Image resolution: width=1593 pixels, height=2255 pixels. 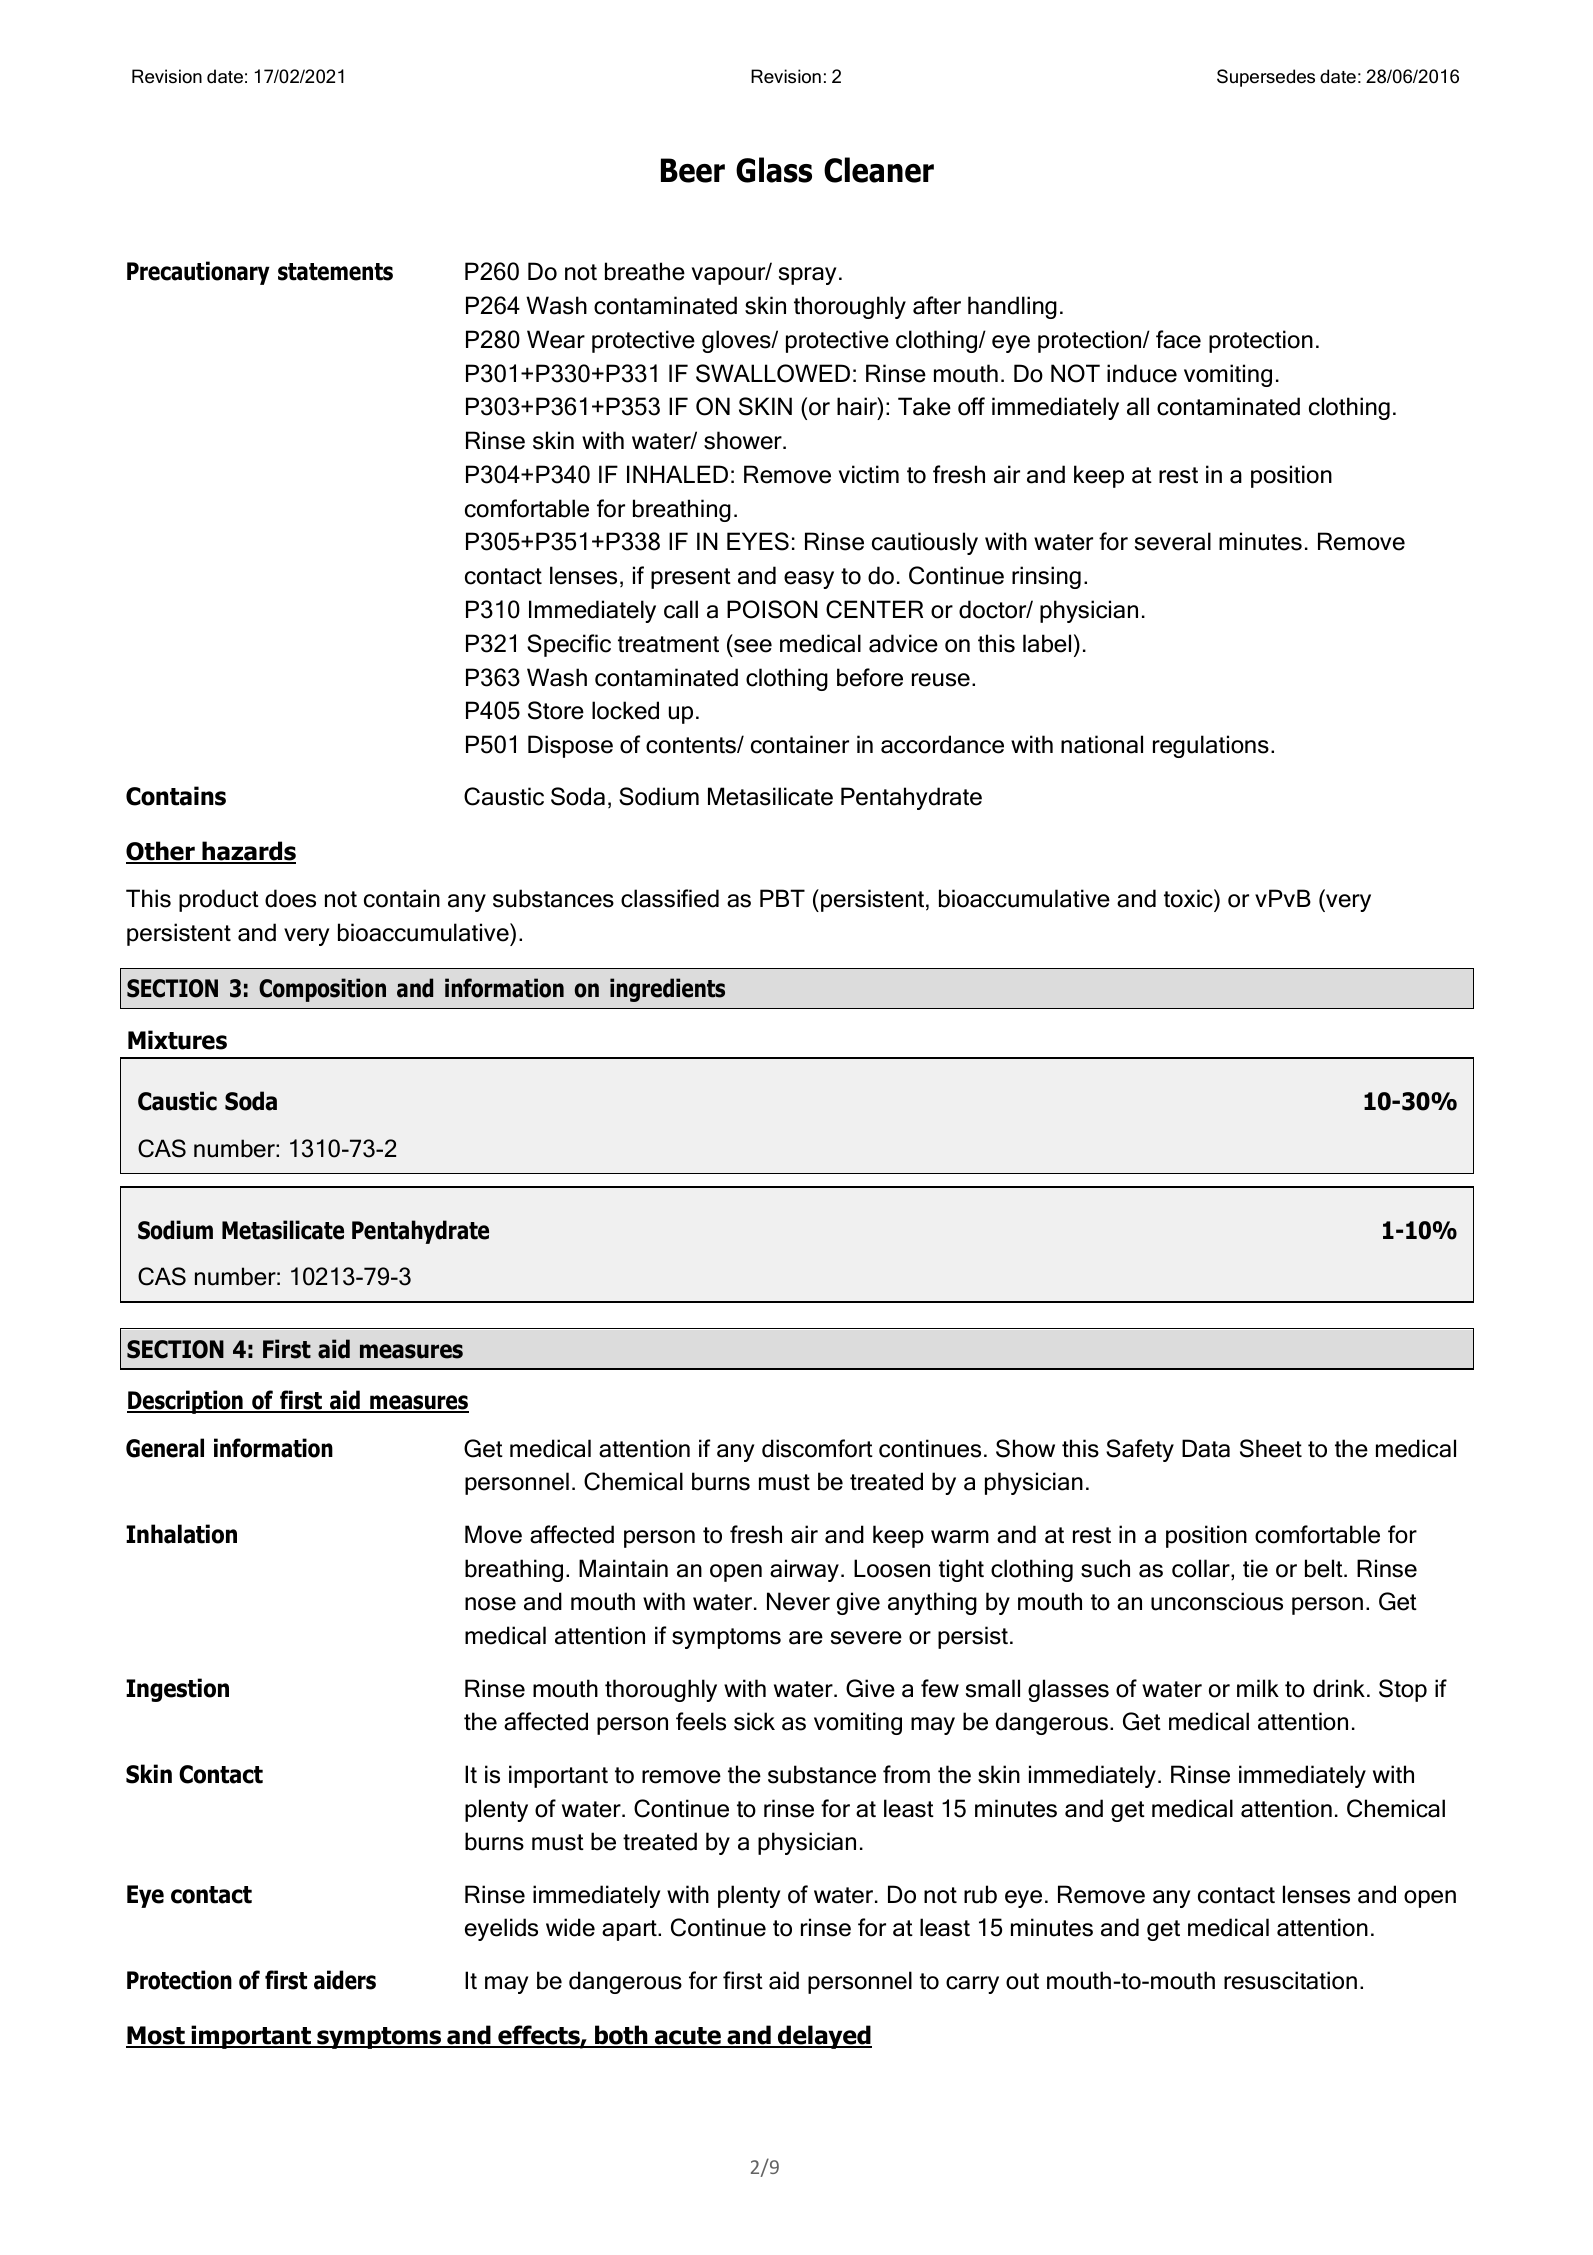 I want to click on Most, so click(x=156, y=2036).
